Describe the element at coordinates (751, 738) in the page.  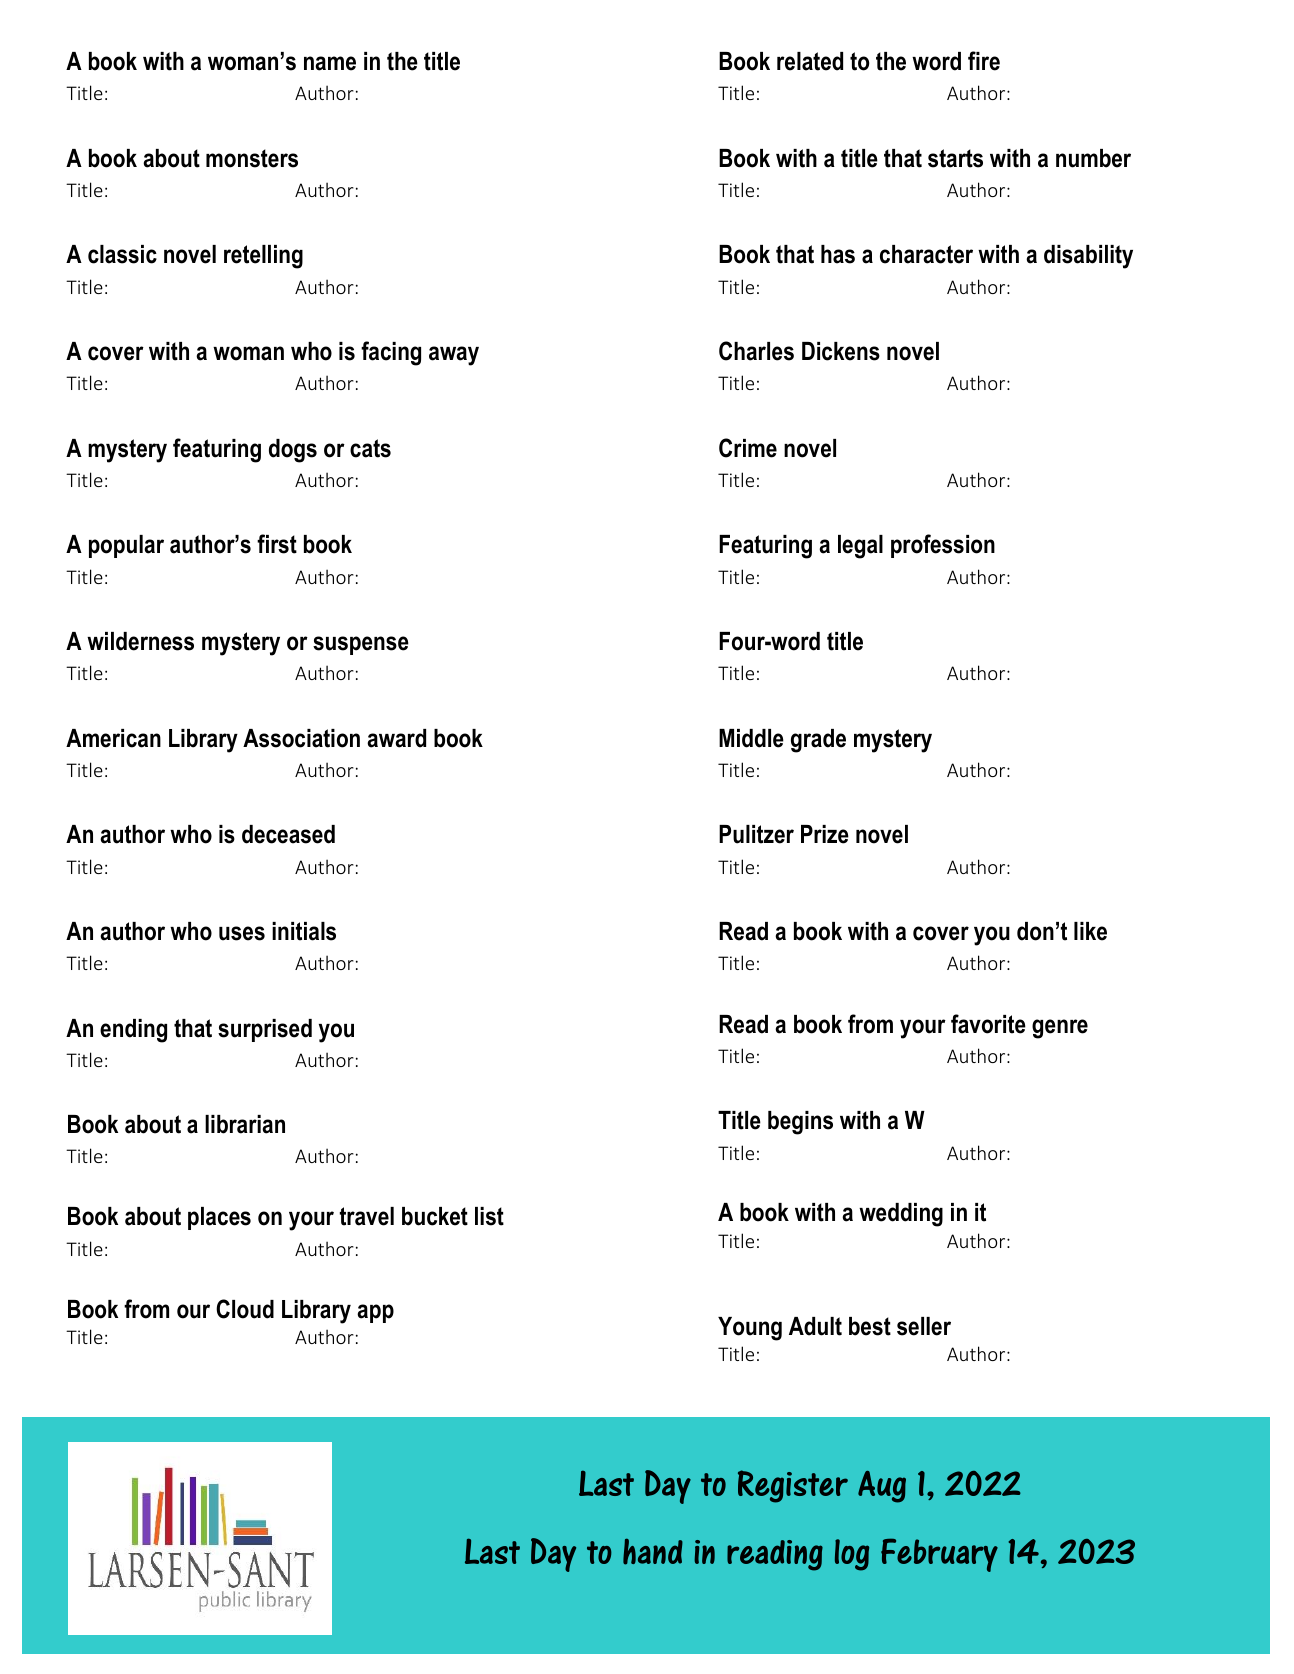
I see `Middle` at that location.
